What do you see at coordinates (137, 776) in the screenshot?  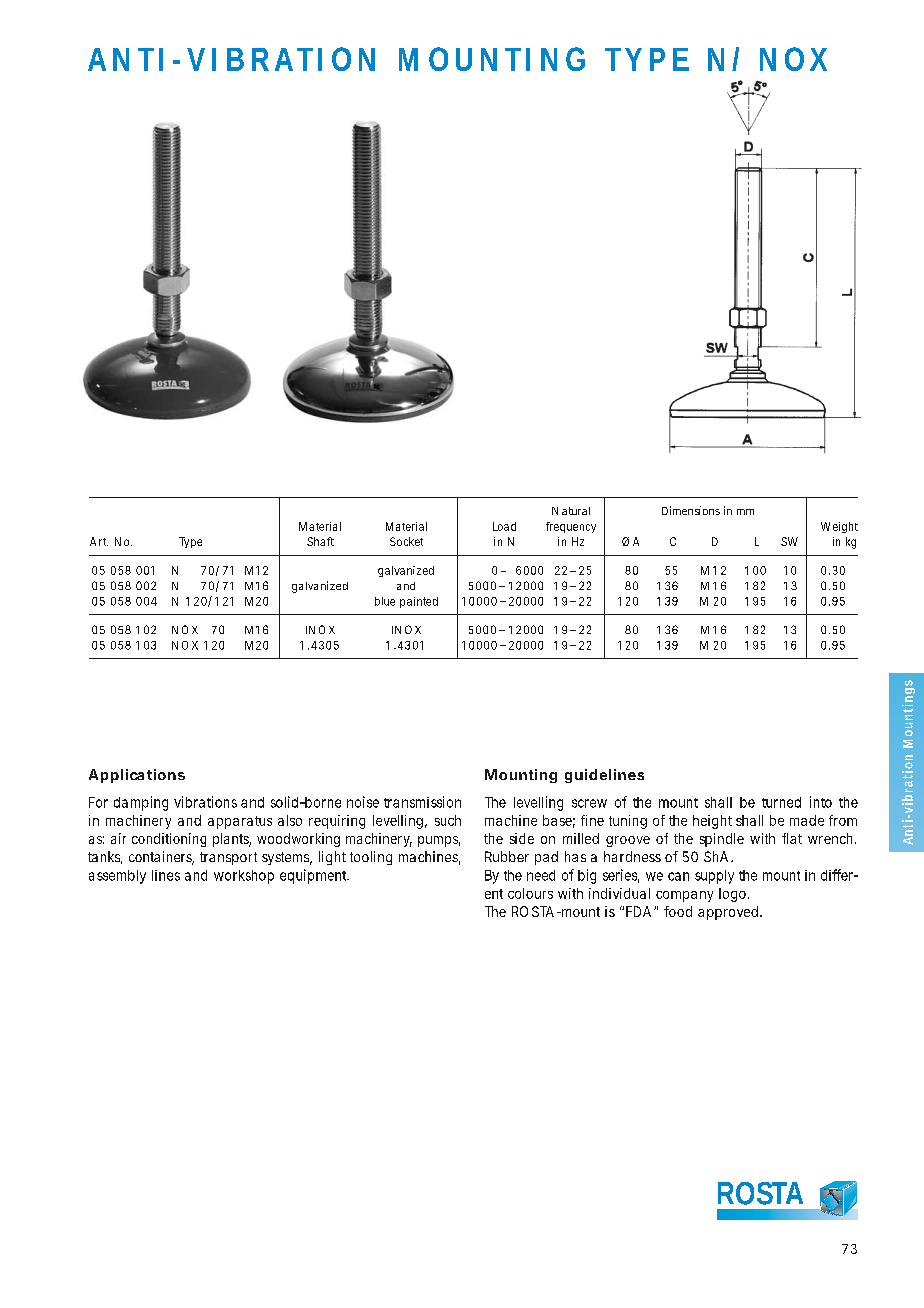 I see `Applications` at bounding box center [137, 776].
